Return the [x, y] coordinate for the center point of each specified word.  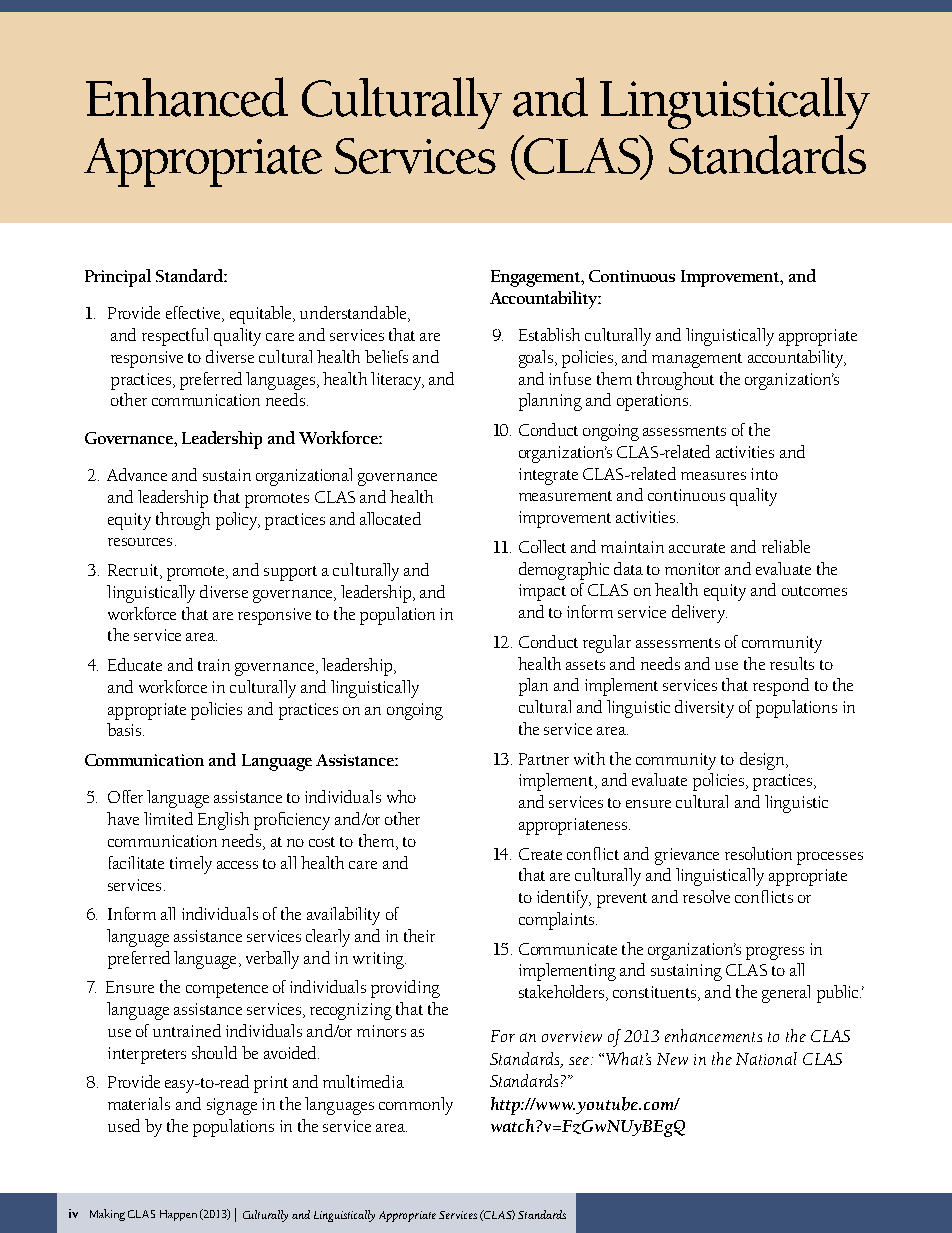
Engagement [537, 278]
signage [232, 1106]
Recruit [133, 570]
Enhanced [187, 97]
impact [542, 592]
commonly [416, 1106]
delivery [699, 614]
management [697, 360]
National [766, 1058]
